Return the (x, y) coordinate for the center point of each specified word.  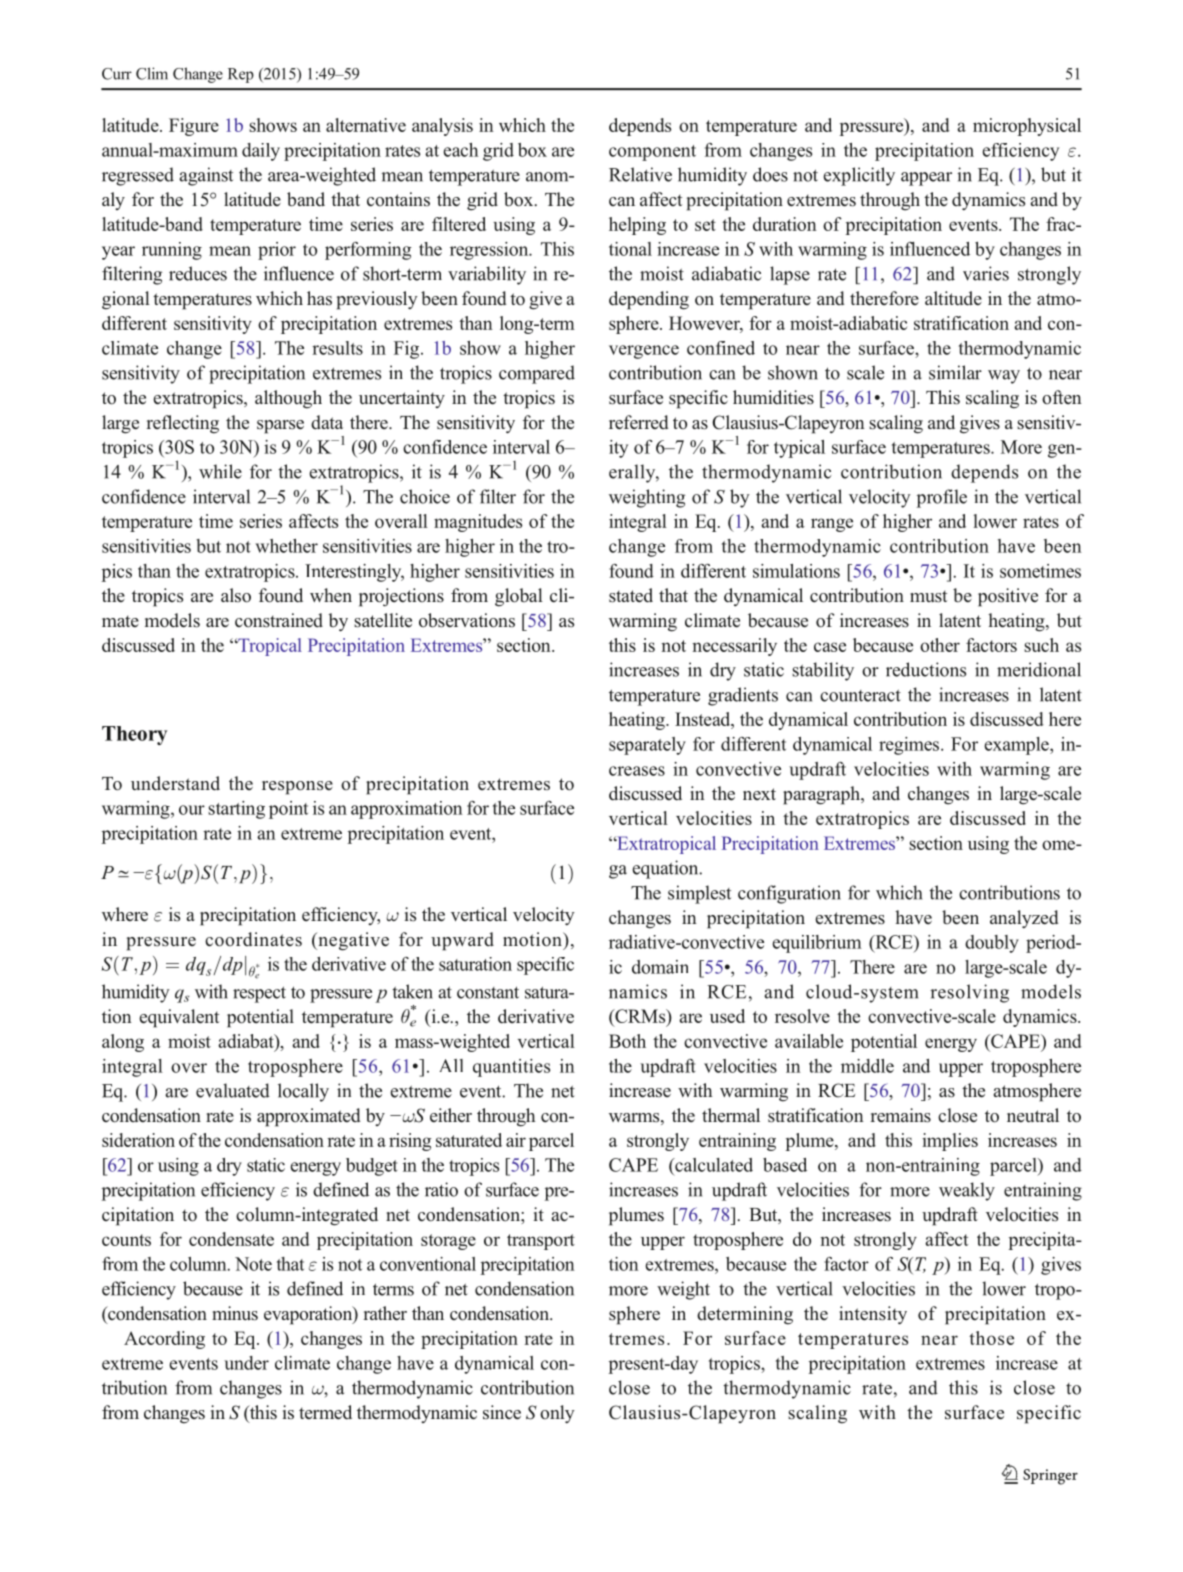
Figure (194, 127)
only (557, 1414)
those (991, 1338)
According (164, 1340)
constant (488, 992)
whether (286, 546)
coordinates (253, 939)
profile (941, 498)
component (652, 153)
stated (631, 595)
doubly (992, 944)
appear (926, 179)
